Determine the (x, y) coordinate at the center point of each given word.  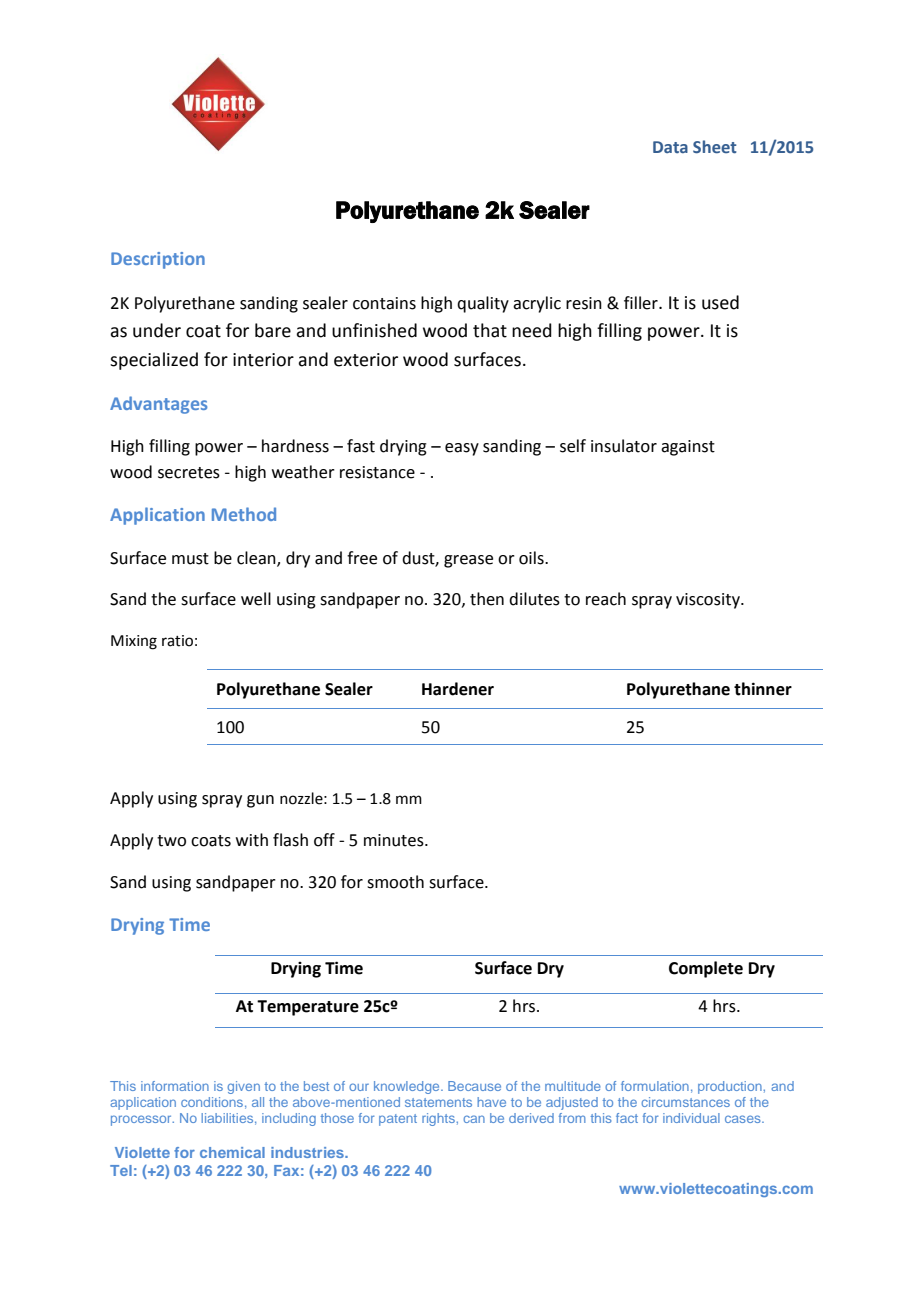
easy (462, 449)
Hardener (458, 689)
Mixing (134, 642)
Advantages (158, 405)
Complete (706, 969)
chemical (232, 1152)
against (688, 448)
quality (483, 304)
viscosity (709, 601)
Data (670, 147)
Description (158, 260)
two (171, 841)
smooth (395, 882)
